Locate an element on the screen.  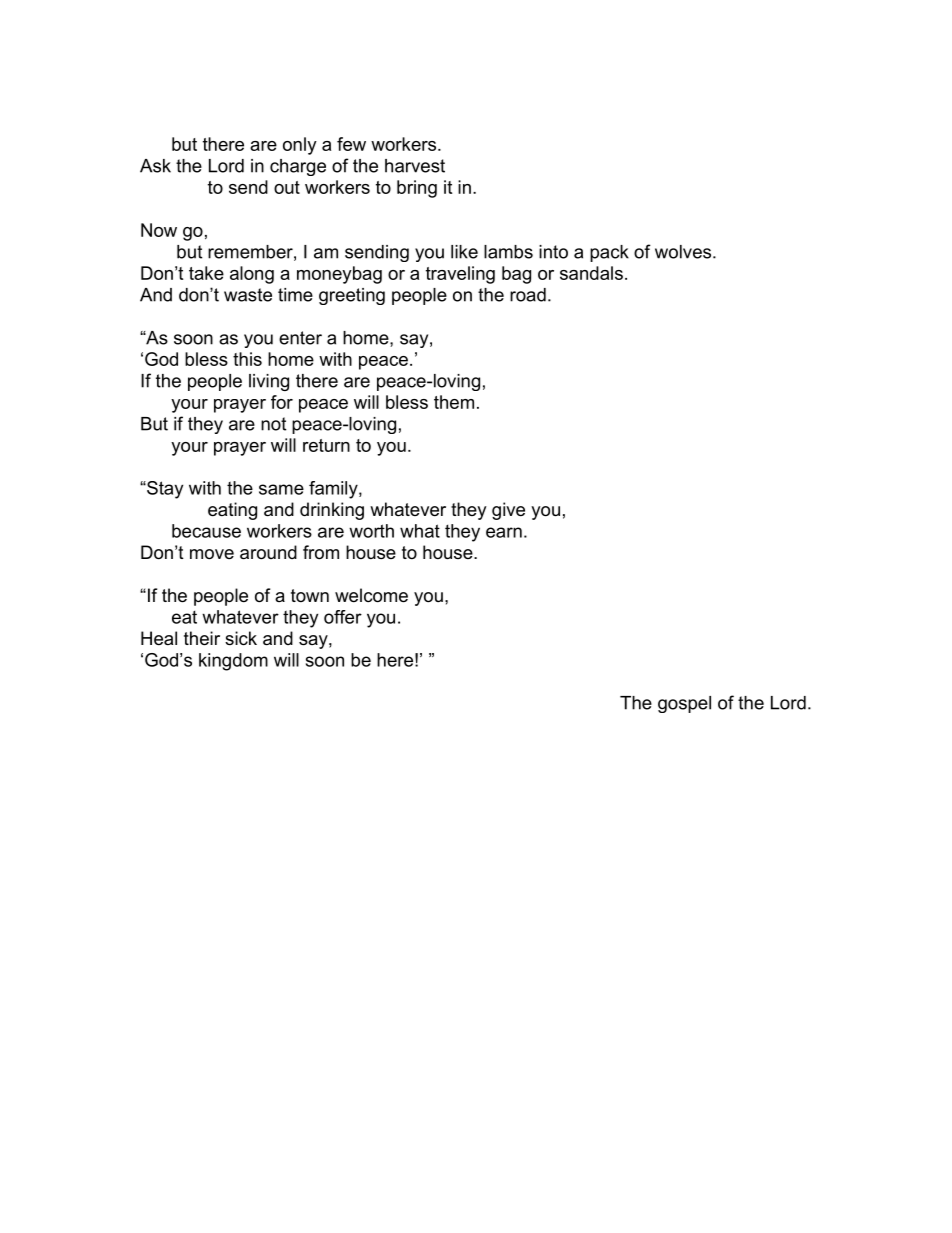
bring is located at coordinates (417, 189).
